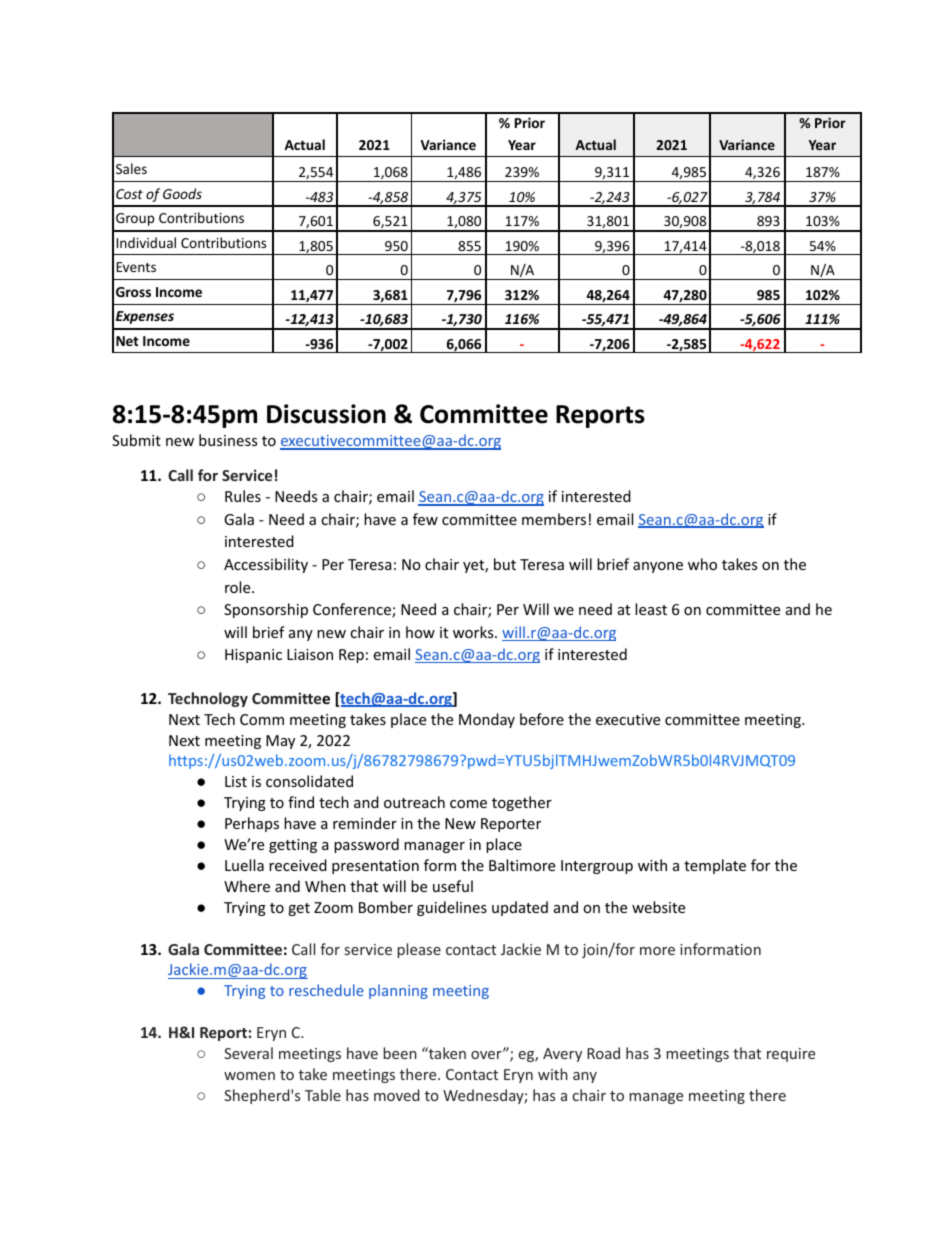 Image resolution: width=952 pixels, height=1233 pixels. What do you see at coordinates (249, 1076) in the document?
I see `women` at bounding box center [249, 1076].
